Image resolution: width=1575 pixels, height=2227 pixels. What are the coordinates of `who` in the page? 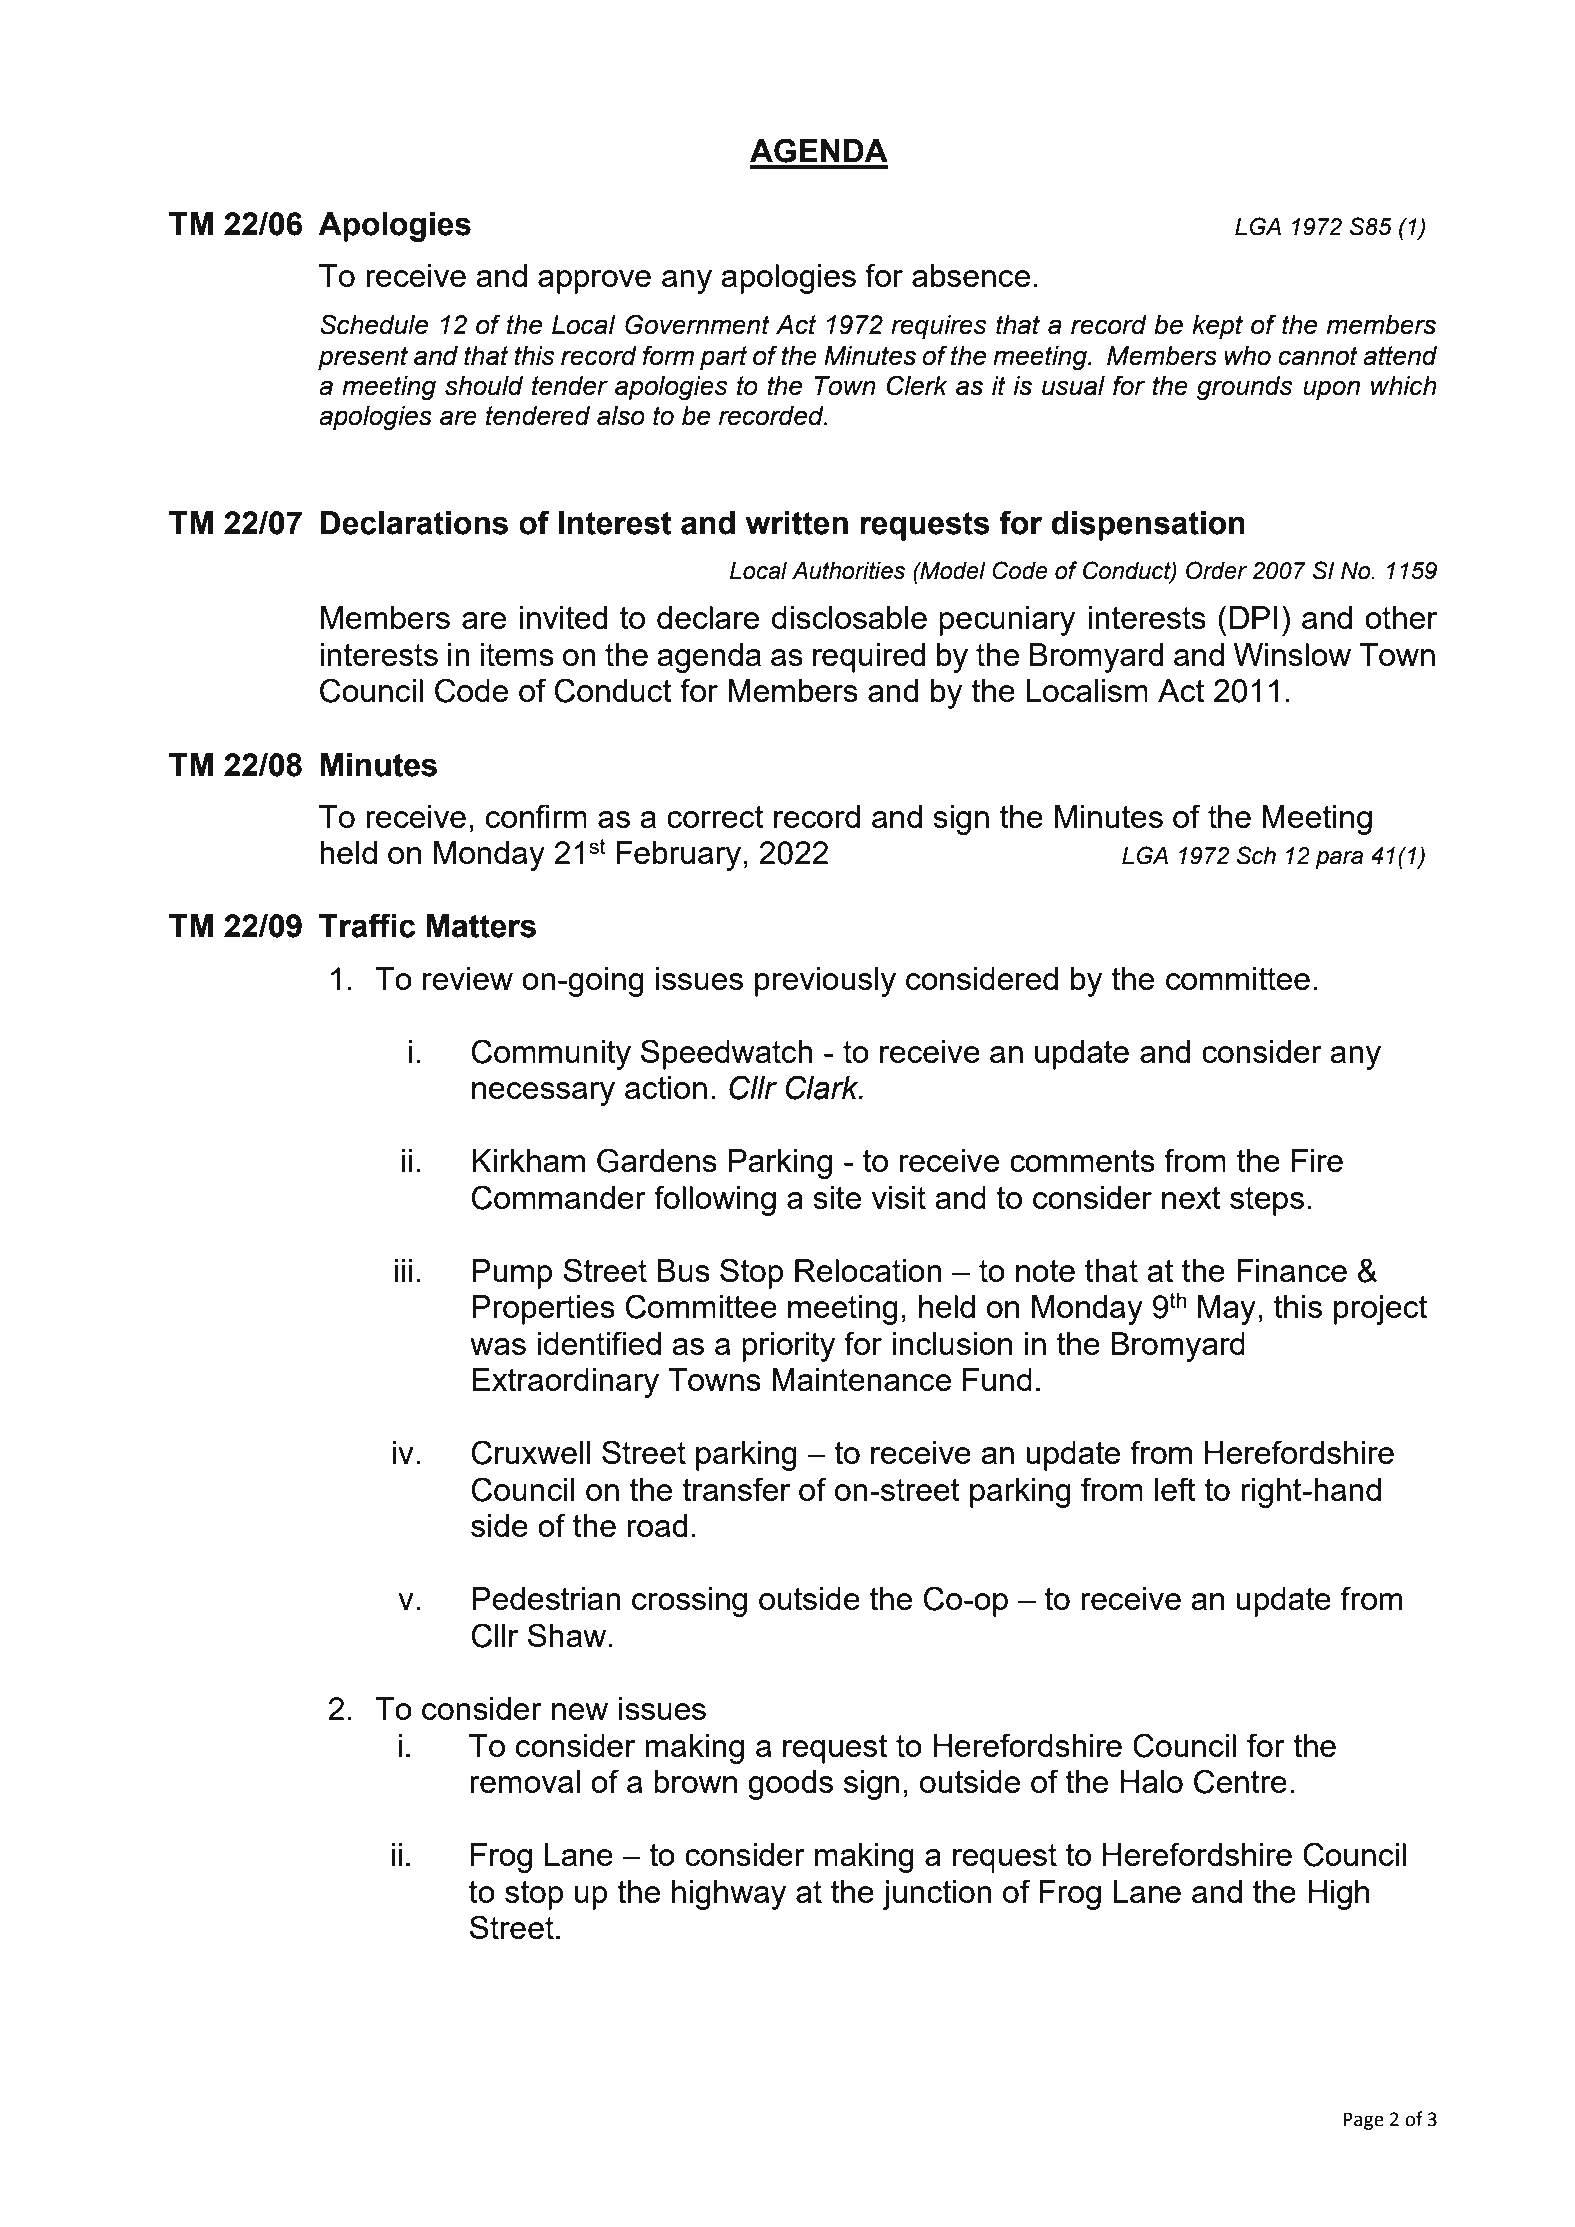 It's located at (1247, 356).
